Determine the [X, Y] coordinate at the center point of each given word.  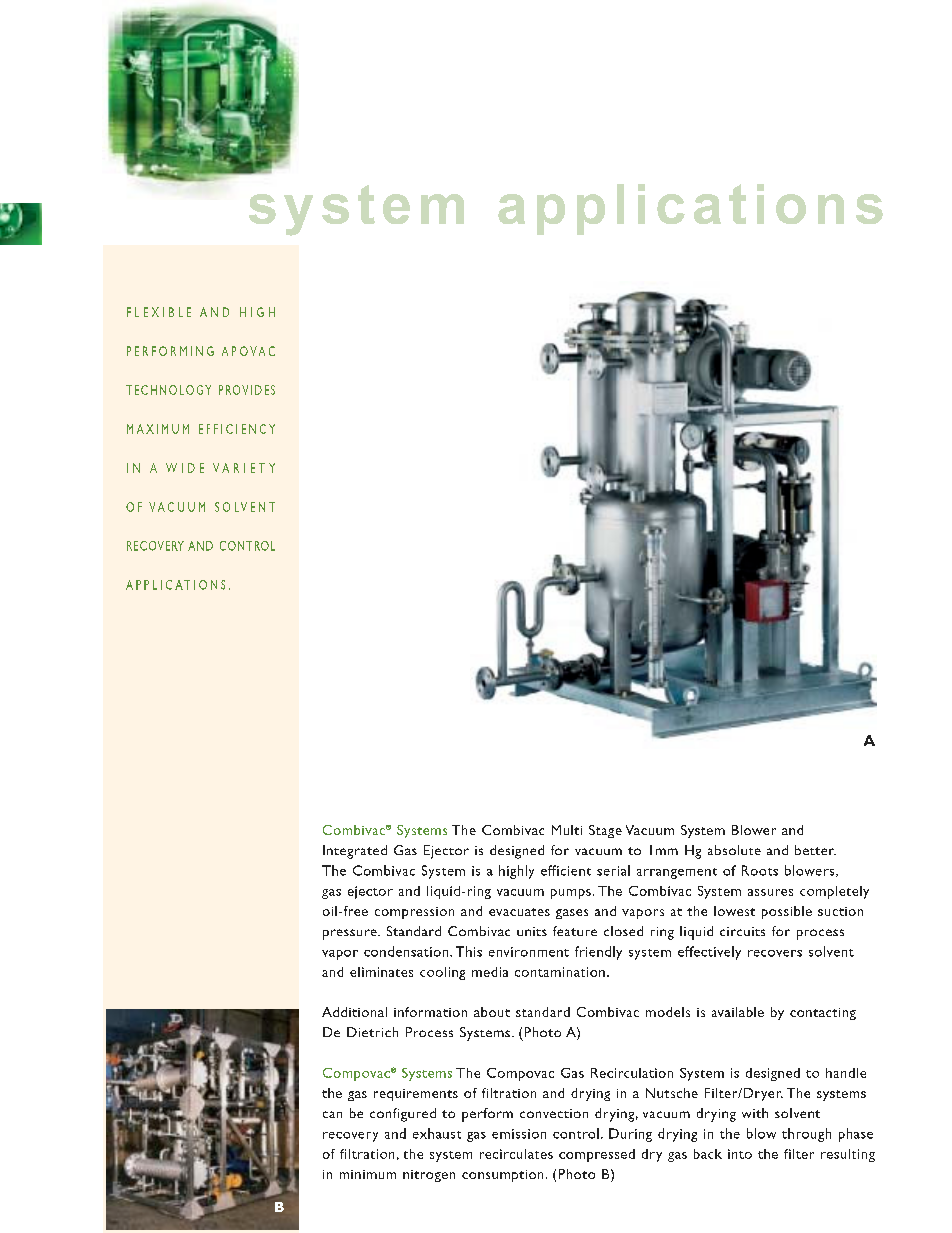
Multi [567, 830]
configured [403, 1115]
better [815, 850]
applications [690, 209]
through [806, 1135]
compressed [597, 1155]
